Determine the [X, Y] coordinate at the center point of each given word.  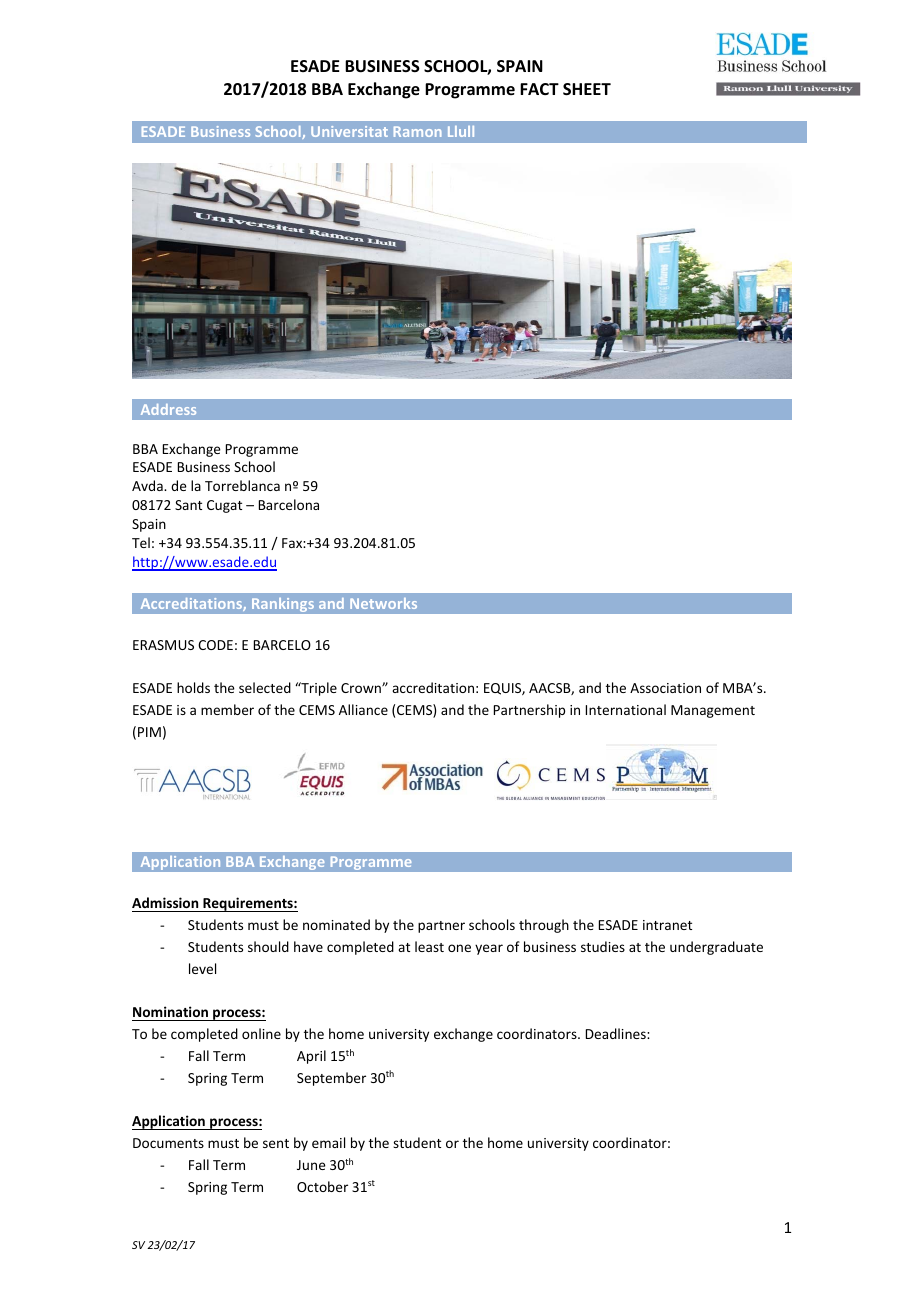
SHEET [587, 89]
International [626, 709]
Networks [383, 603]
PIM [149, 732]
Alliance [363, 709]
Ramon [417, 131]
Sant [188, 505]
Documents [168, 1143]
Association [665, 688]
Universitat [349, 131]
